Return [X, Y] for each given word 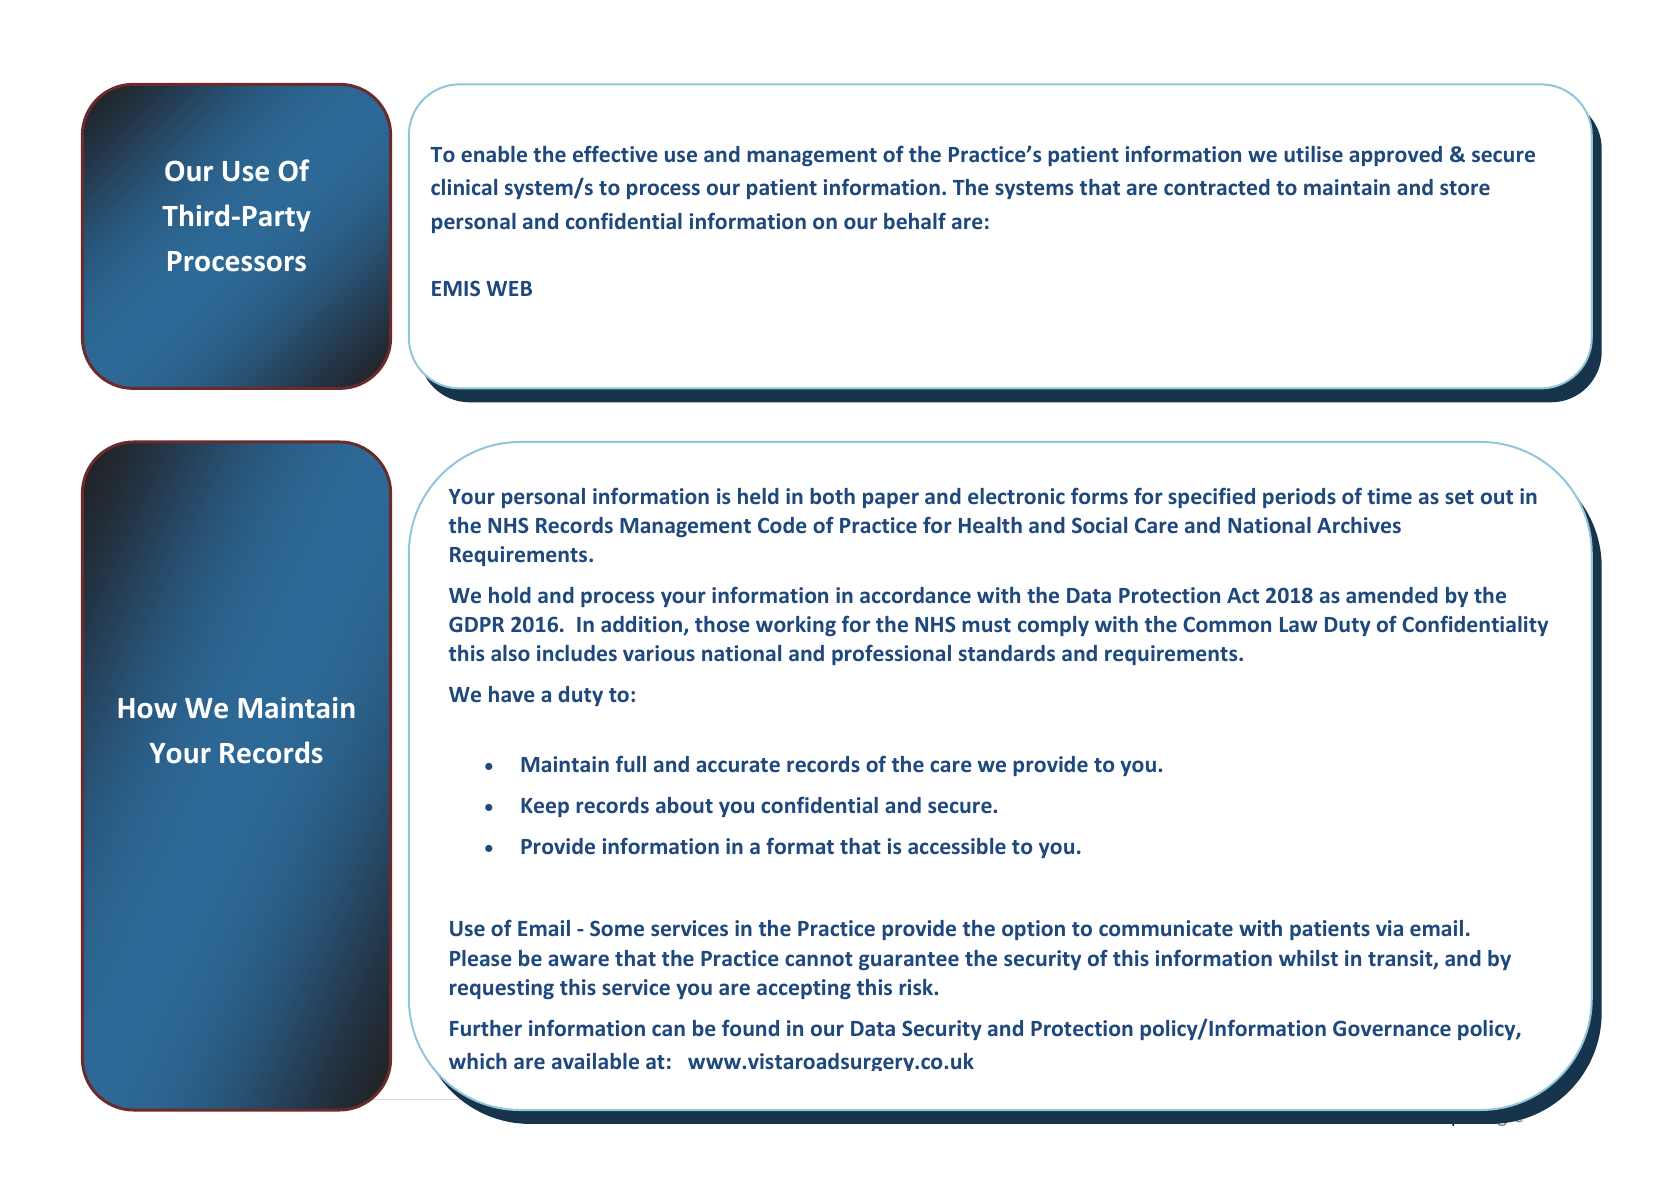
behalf [915, 220]
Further [486, 1028]
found [750, 1027]
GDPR [476, 624]
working [796, 626]
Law [1299, 624]
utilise [1313, 154]
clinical [464, 187]
